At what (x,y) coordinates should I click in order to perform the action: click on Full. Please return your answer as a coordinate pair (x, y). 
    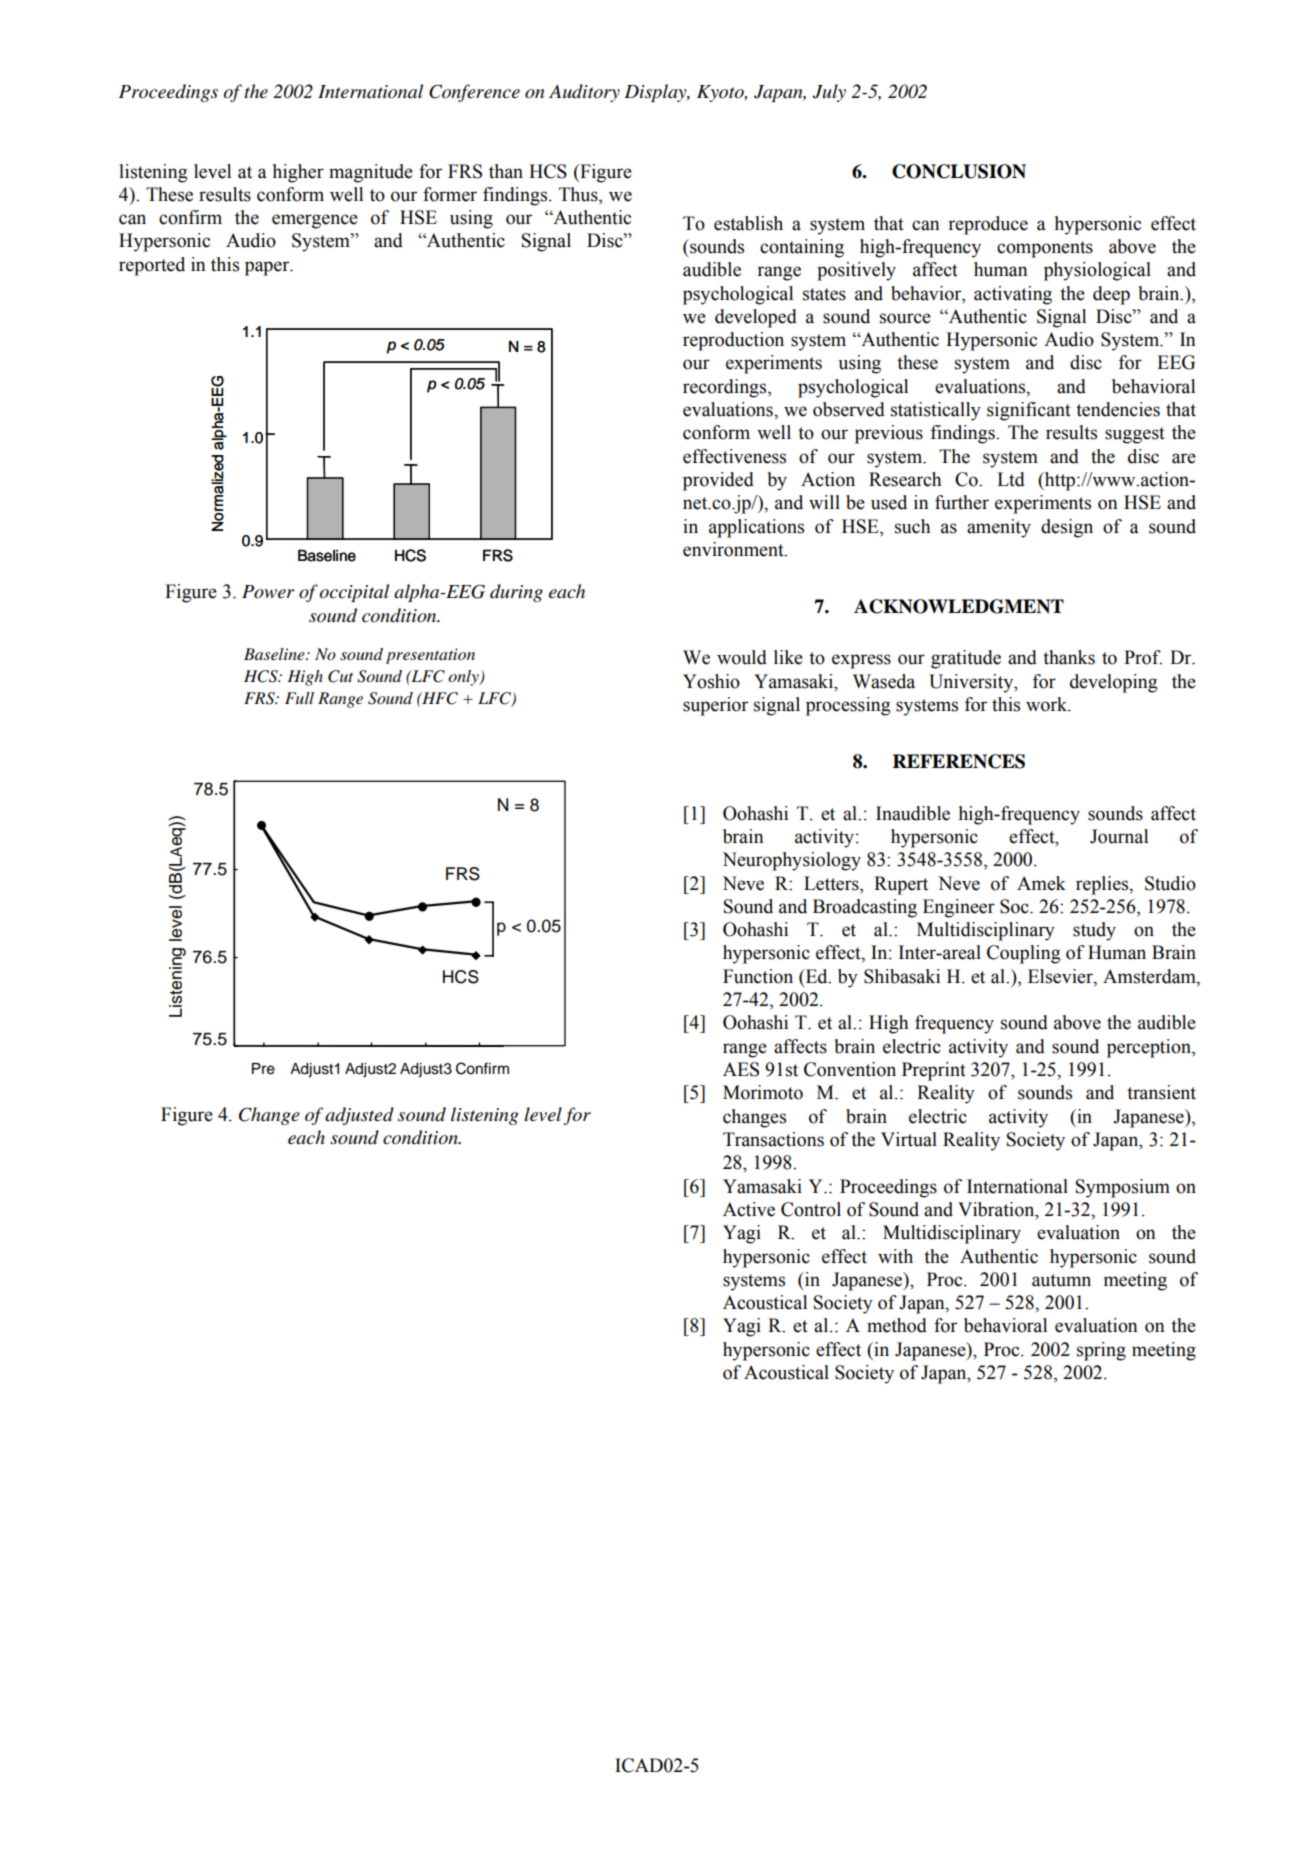
    Looking at the image, I should click on (299, 698).
